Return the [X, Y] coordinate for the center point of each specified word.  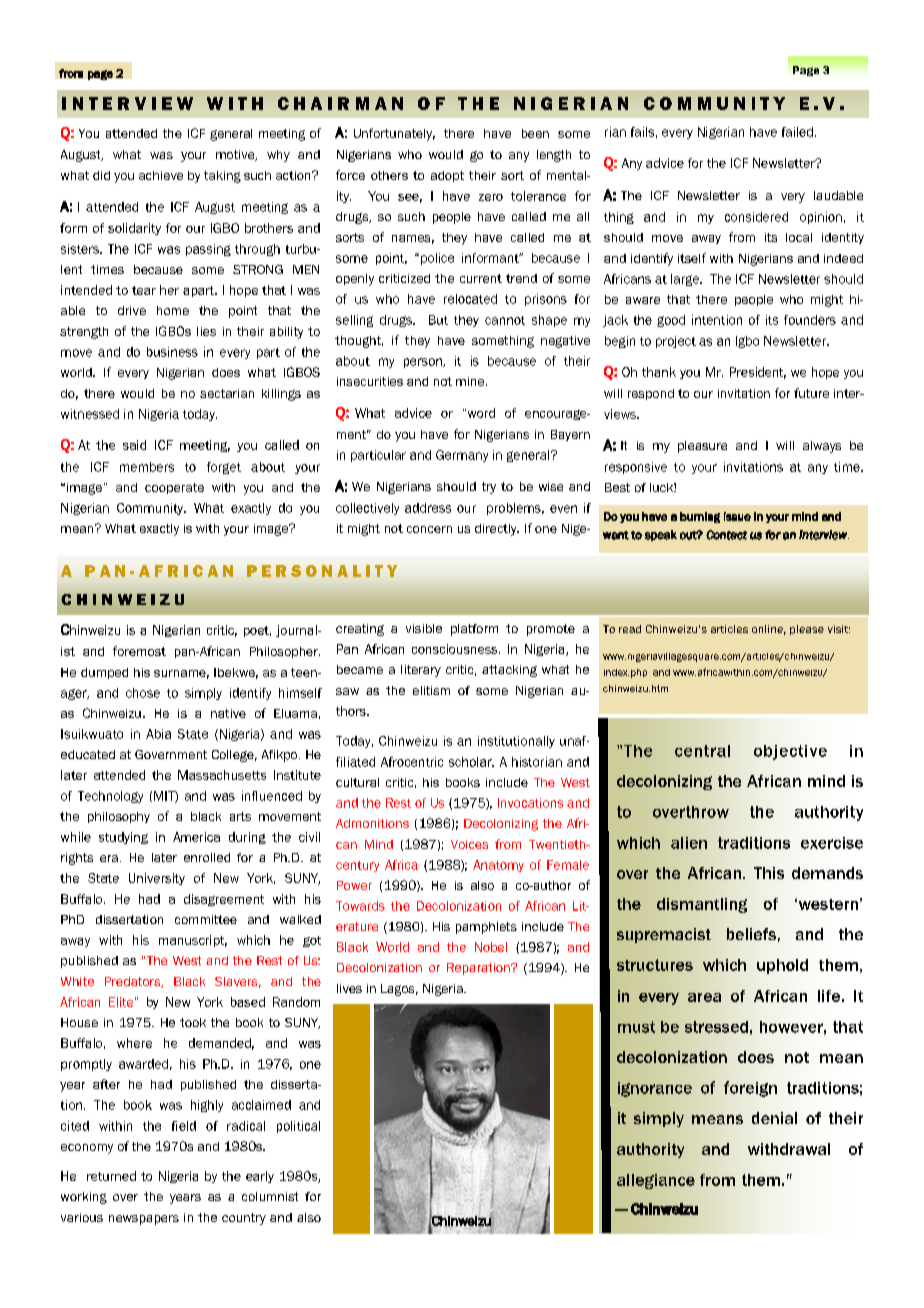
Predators [134, 982]
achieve [161, 175]
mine [471, 381]
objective [790, 752]
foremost [139, 651]
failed [797, 132]
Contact [726, 535]
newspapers [144, 1220]
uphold [782, 966]
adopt [447, 176]
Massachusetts [222, 775]
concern [429, 529]
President [758, 373]
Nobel [491, 947]
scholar [471, 762]
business [172, 352]
